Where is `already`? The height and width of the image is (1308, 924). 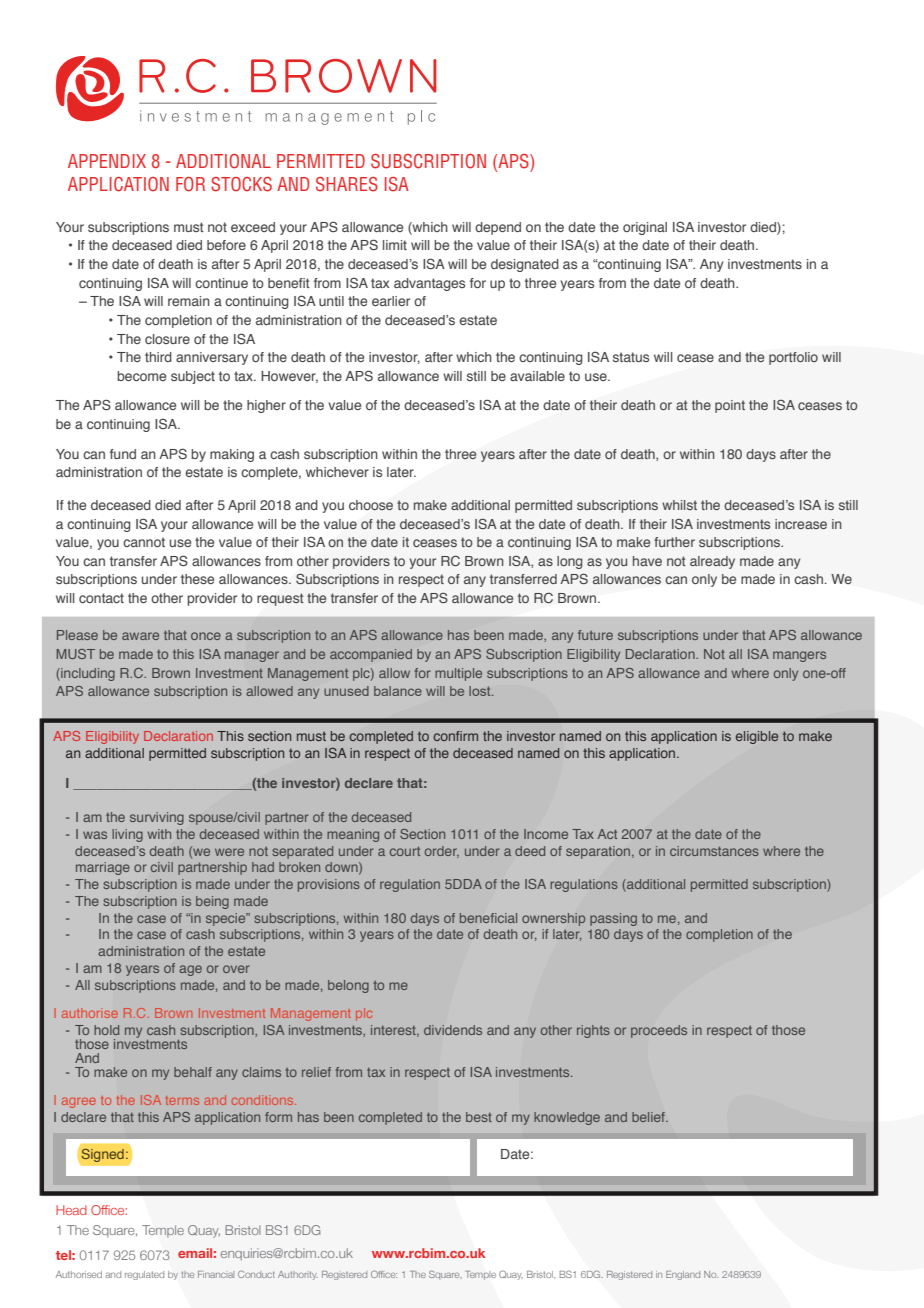 already is located at coordinates (712, 562).
